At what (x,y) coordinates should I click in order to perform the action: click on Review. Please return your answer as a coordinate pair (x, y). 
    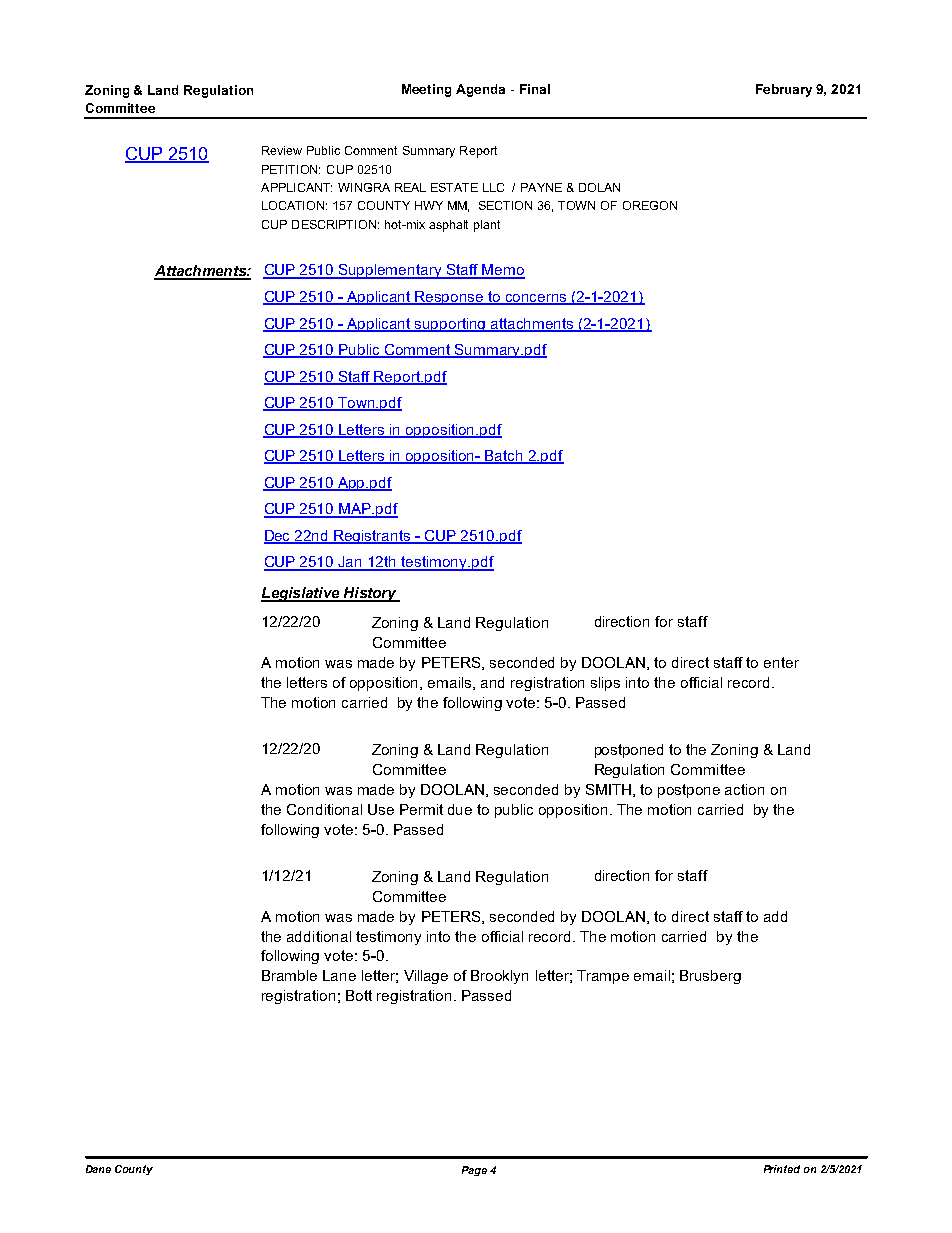
    Looking at the image, I should click on (282, 150).
